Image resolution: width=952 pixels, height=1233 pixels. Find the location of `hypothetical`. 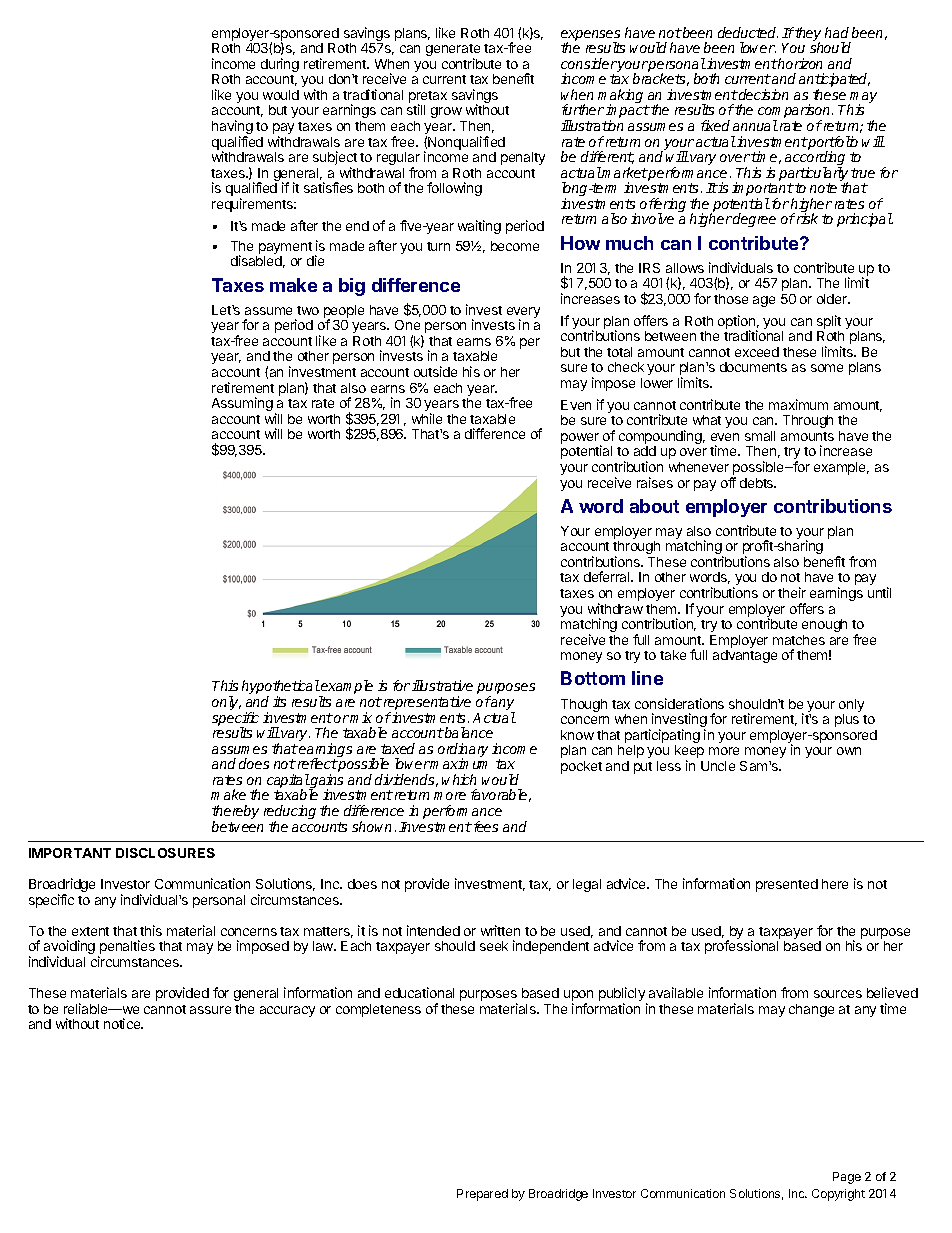

hypothetical is located at coordinates (281, 688).
